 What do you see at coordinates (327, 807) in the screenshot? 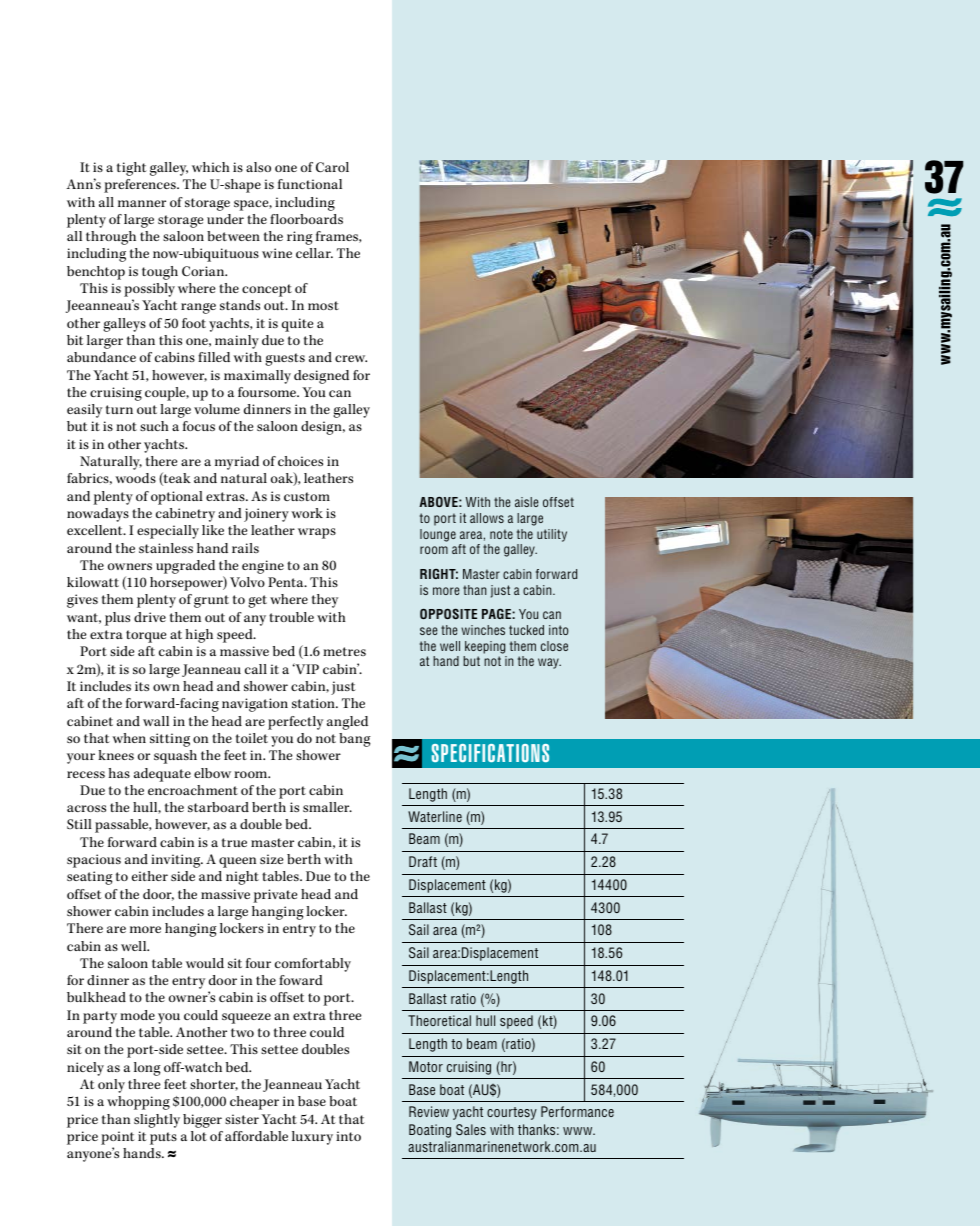
I see `smaller` at bounding box center [327, 807].
